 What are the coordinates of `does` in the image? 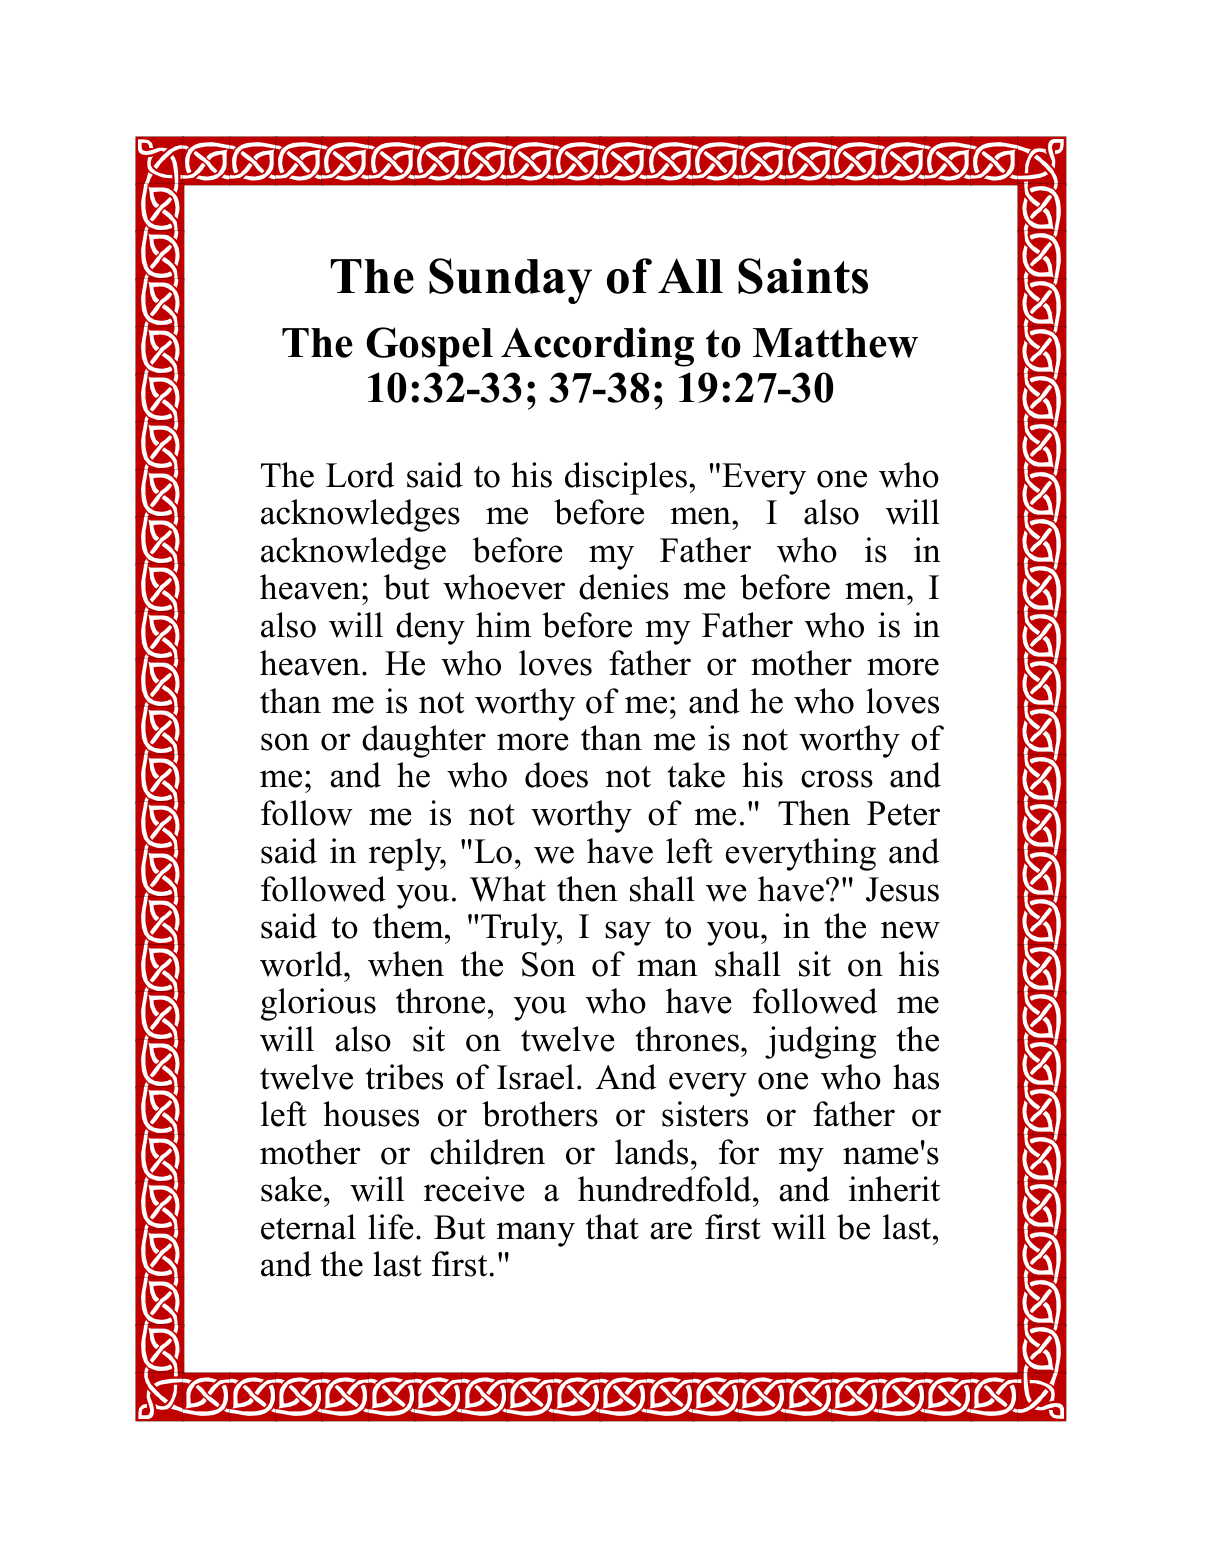 It's located at (556, 775).
